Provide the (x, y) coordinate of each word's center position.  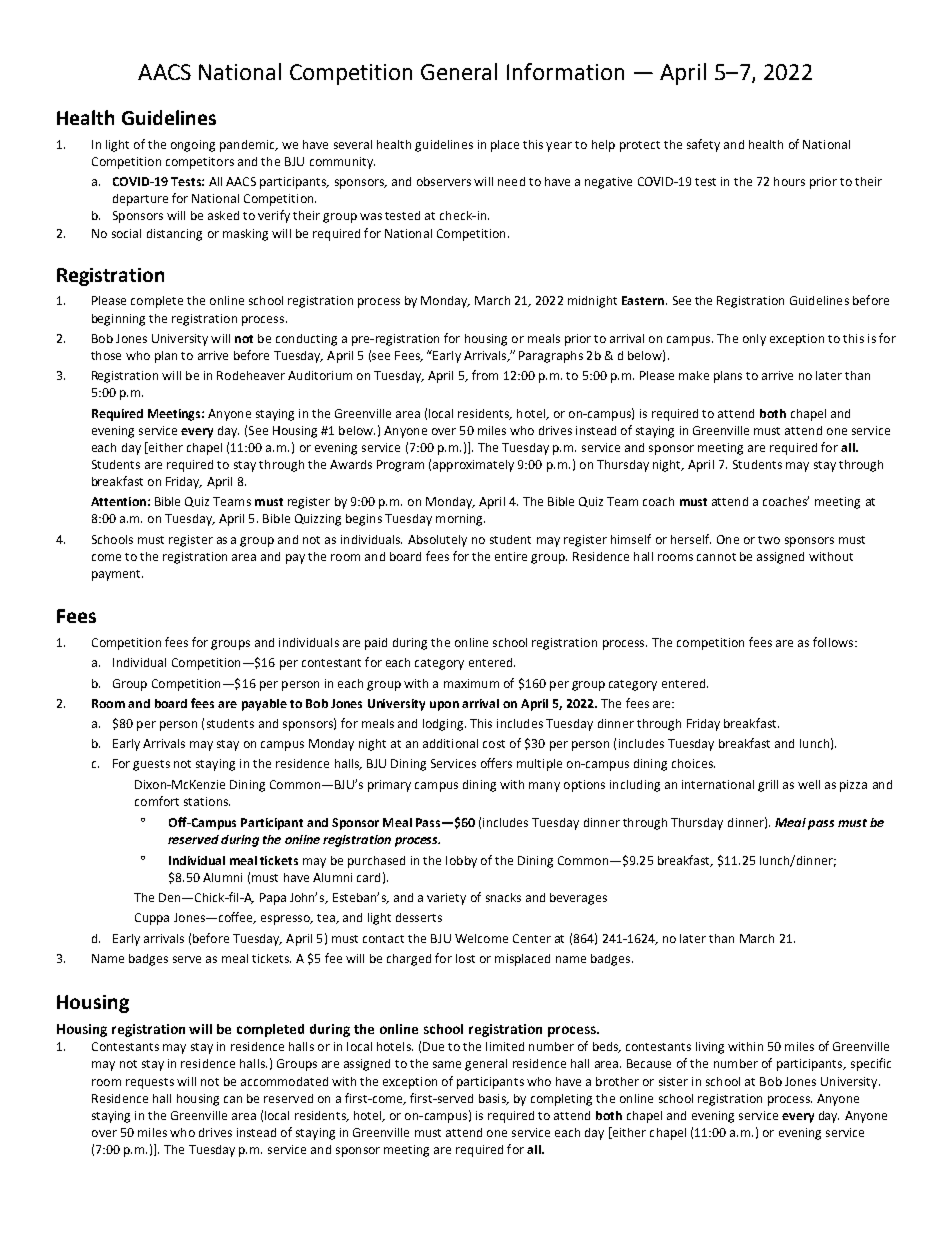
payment (117, 575)
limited (505, 1046)
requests (150, 1083)
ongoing (193, 146)
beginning (118, 320)
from (485, 375)
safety (703, 145)
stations (207, 801)
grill (768, 786)
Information (565, 71)
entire (511, 556)
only (754, 340)
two (769, 540)
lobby (461, 862)
